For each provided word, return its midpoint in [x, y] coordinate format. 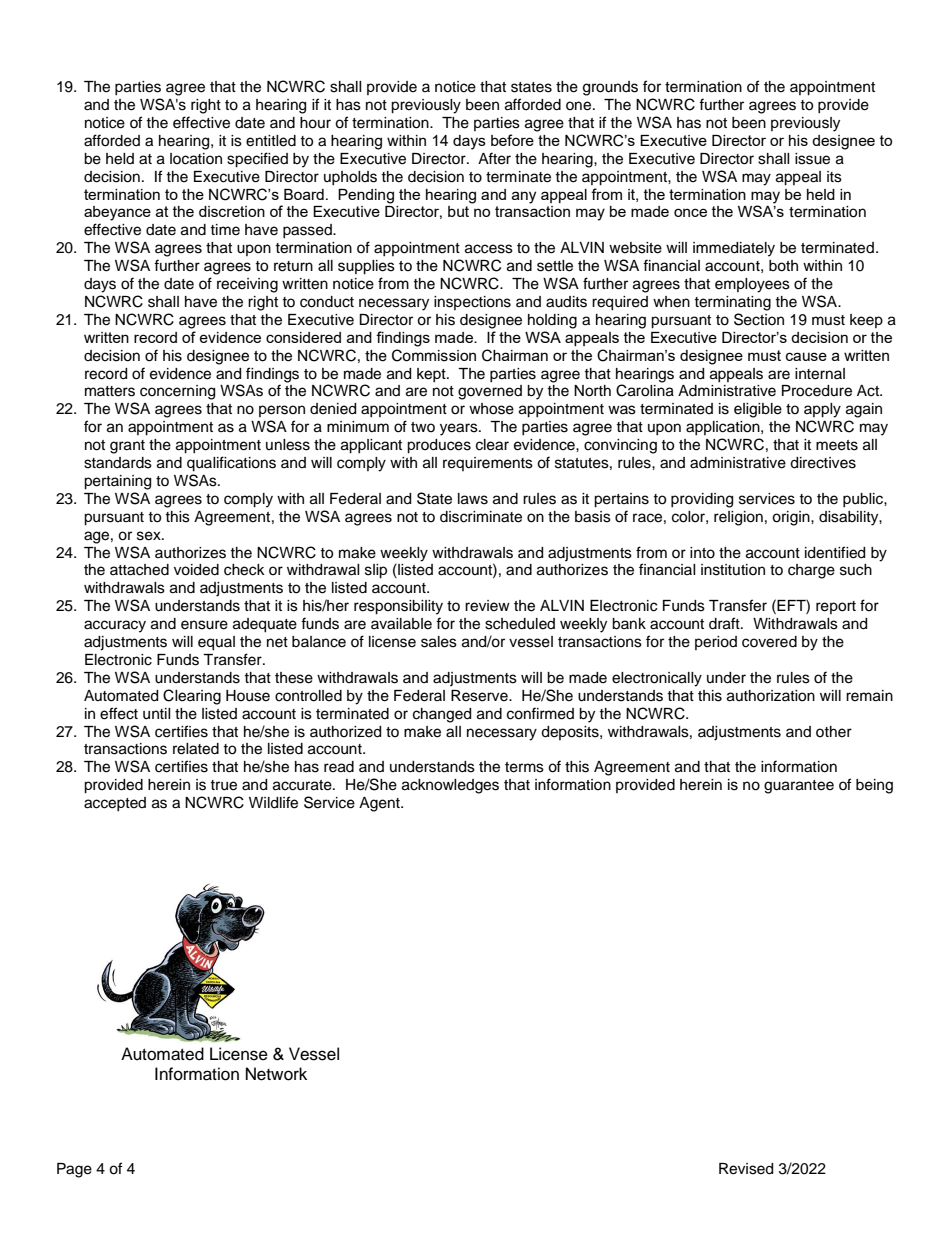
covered [769, 642]
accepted [115, 804]
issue [812, 159]
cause [806, 356]
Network [276, 1074]
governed [490, 392]
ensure [204, 625]
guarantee [799, 787]
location [196, 159]
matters [110, 391]
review [487, 606]
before [512, 140]
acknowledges [450, 786]
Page [74, 1170]
